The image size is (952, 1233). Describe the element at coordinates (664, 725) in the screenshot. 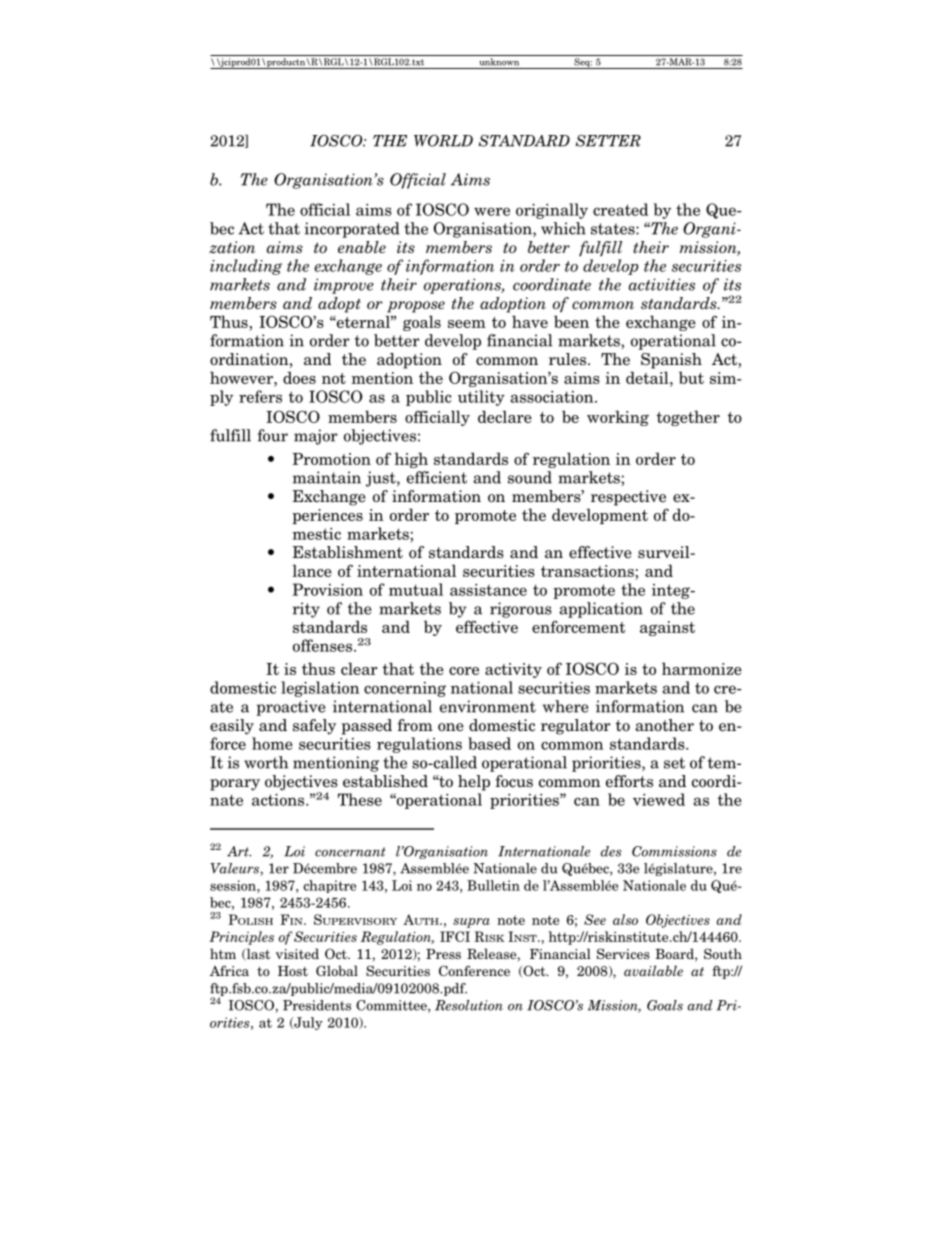

I see `another` at that location.
